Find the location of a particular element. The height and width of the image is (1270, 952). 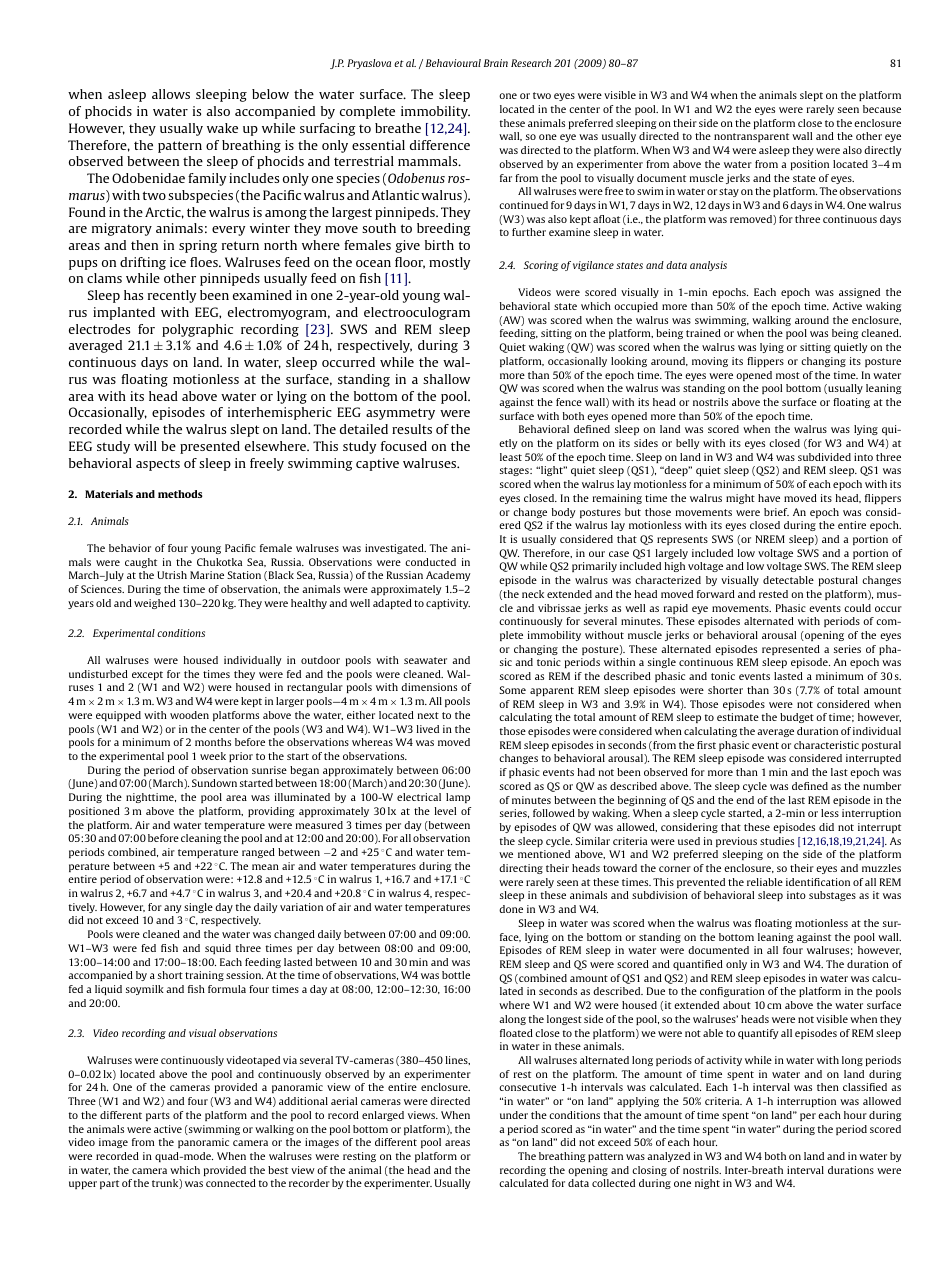

moving is located at coordinates (710, 362).
